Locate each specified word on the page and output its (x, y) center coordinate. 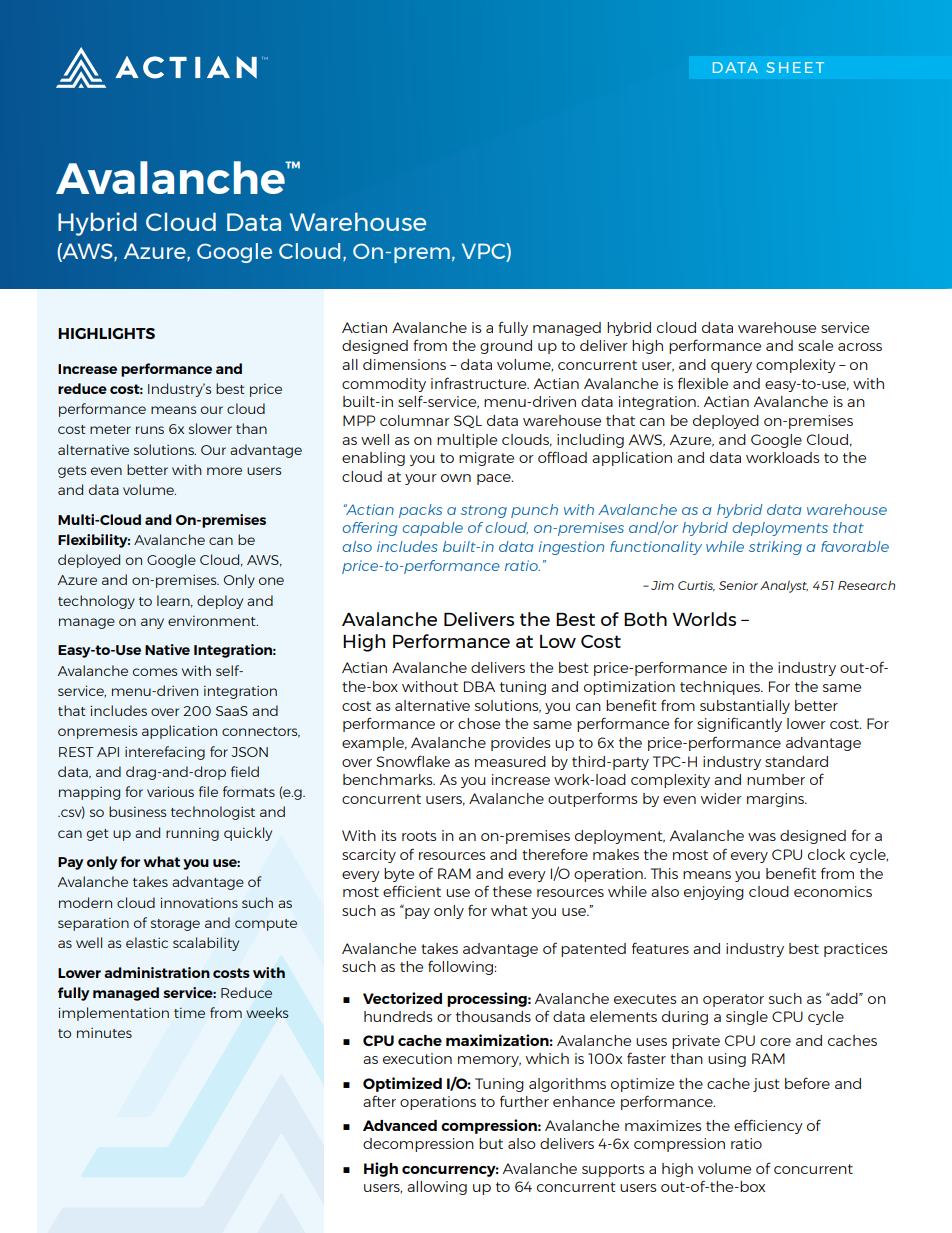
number (776, 779)
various (170, 791)
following (461, 967)
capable (433, 529)
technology (96, 602)
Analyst (784, 586)
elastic (147, 942)
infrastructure (480, 383)
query (731, 367)
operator (733, 1000)
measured (510, 761)
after (379, 1101)
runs (150, 430)
